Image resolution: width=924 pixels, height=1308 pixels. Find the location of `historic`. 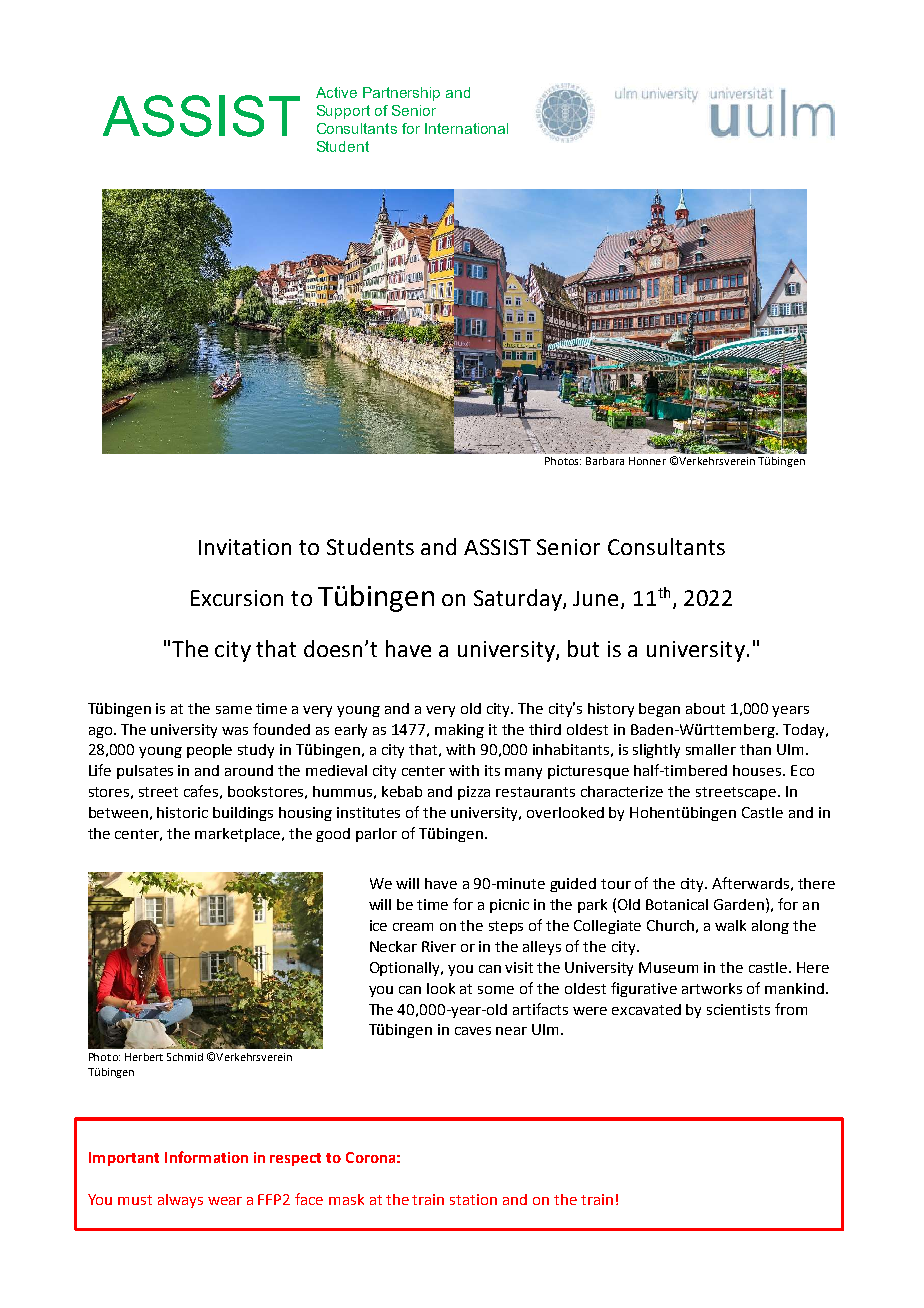

historic is located at coordinates (182, 812).
